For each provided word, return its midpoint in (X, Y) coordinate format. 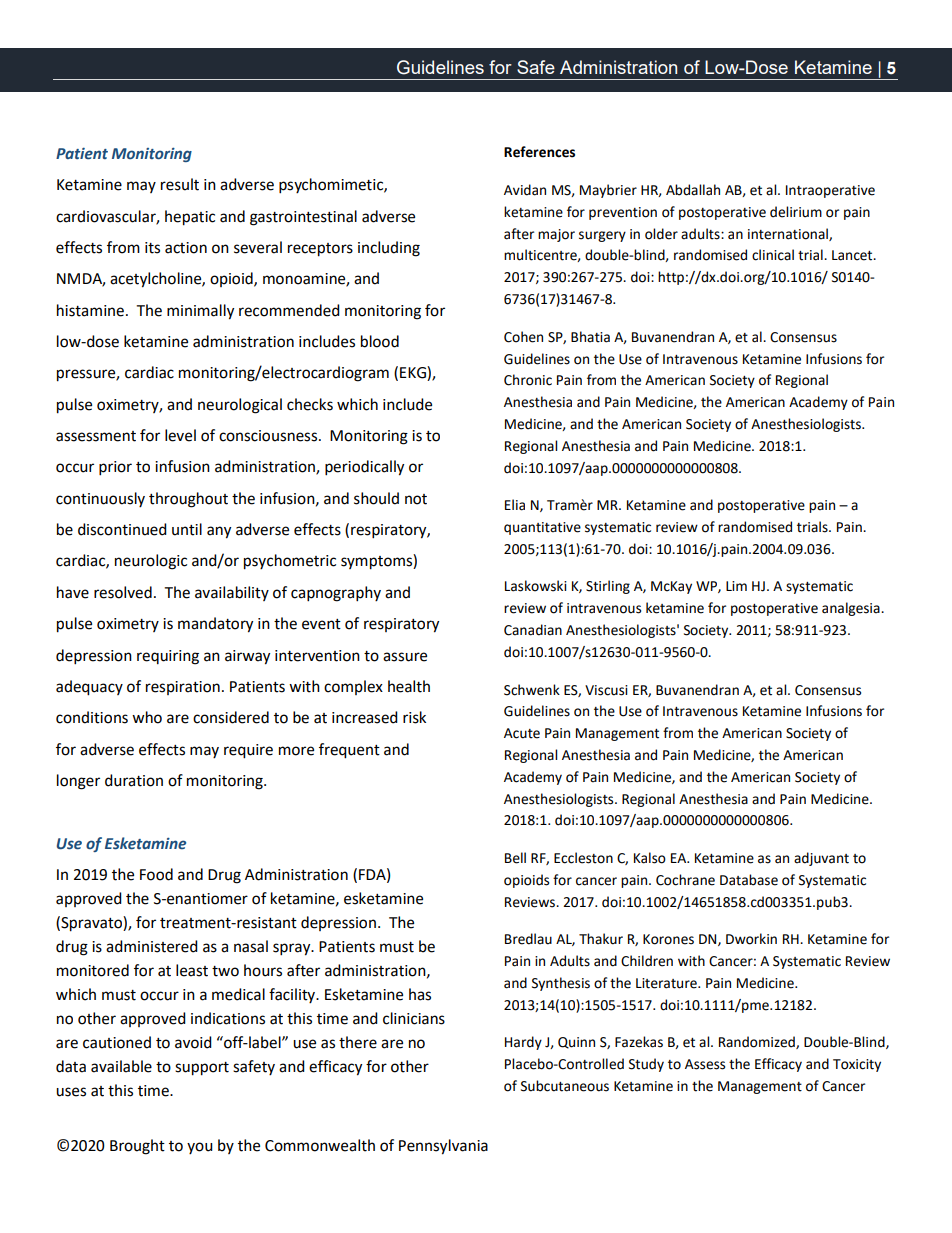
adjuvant (821, 859)
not (416, 499)
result (180, 184)
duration (134, 780)
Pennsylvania (443, 1147)
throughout (188, 500)
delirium (796, 212)
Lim (736, 586)
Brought (137, 1147)
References (539, 152)
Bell (515, 858)
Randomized (758, 1042)
